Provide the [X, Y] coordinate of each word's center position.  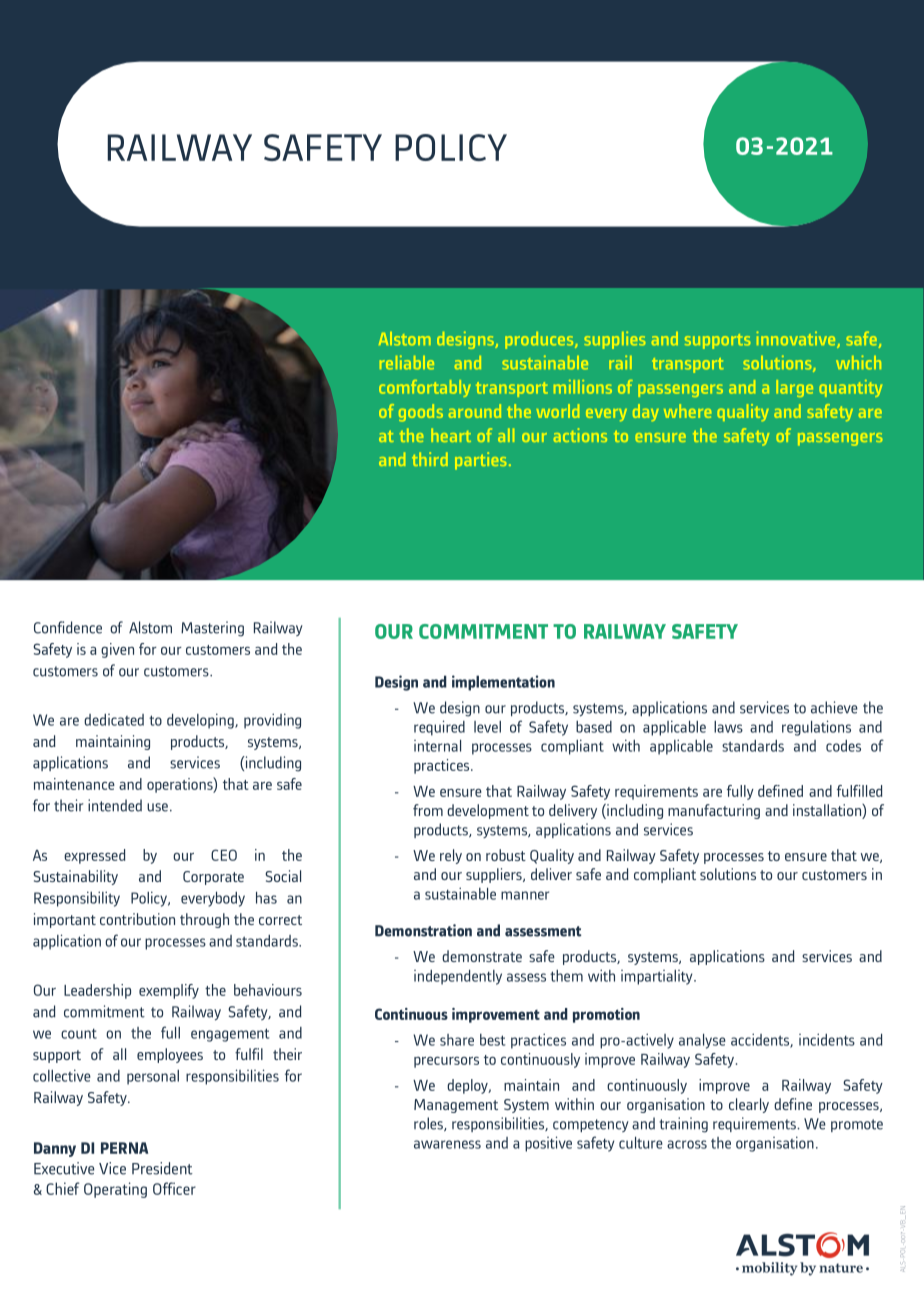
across [687, 1144]
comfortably [425, 388]
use [157, 807]
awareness [447, 1144]
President [162, 1168]
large [794, 388]
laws [728, 727]
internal [437, 746]
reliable [407, 362]
